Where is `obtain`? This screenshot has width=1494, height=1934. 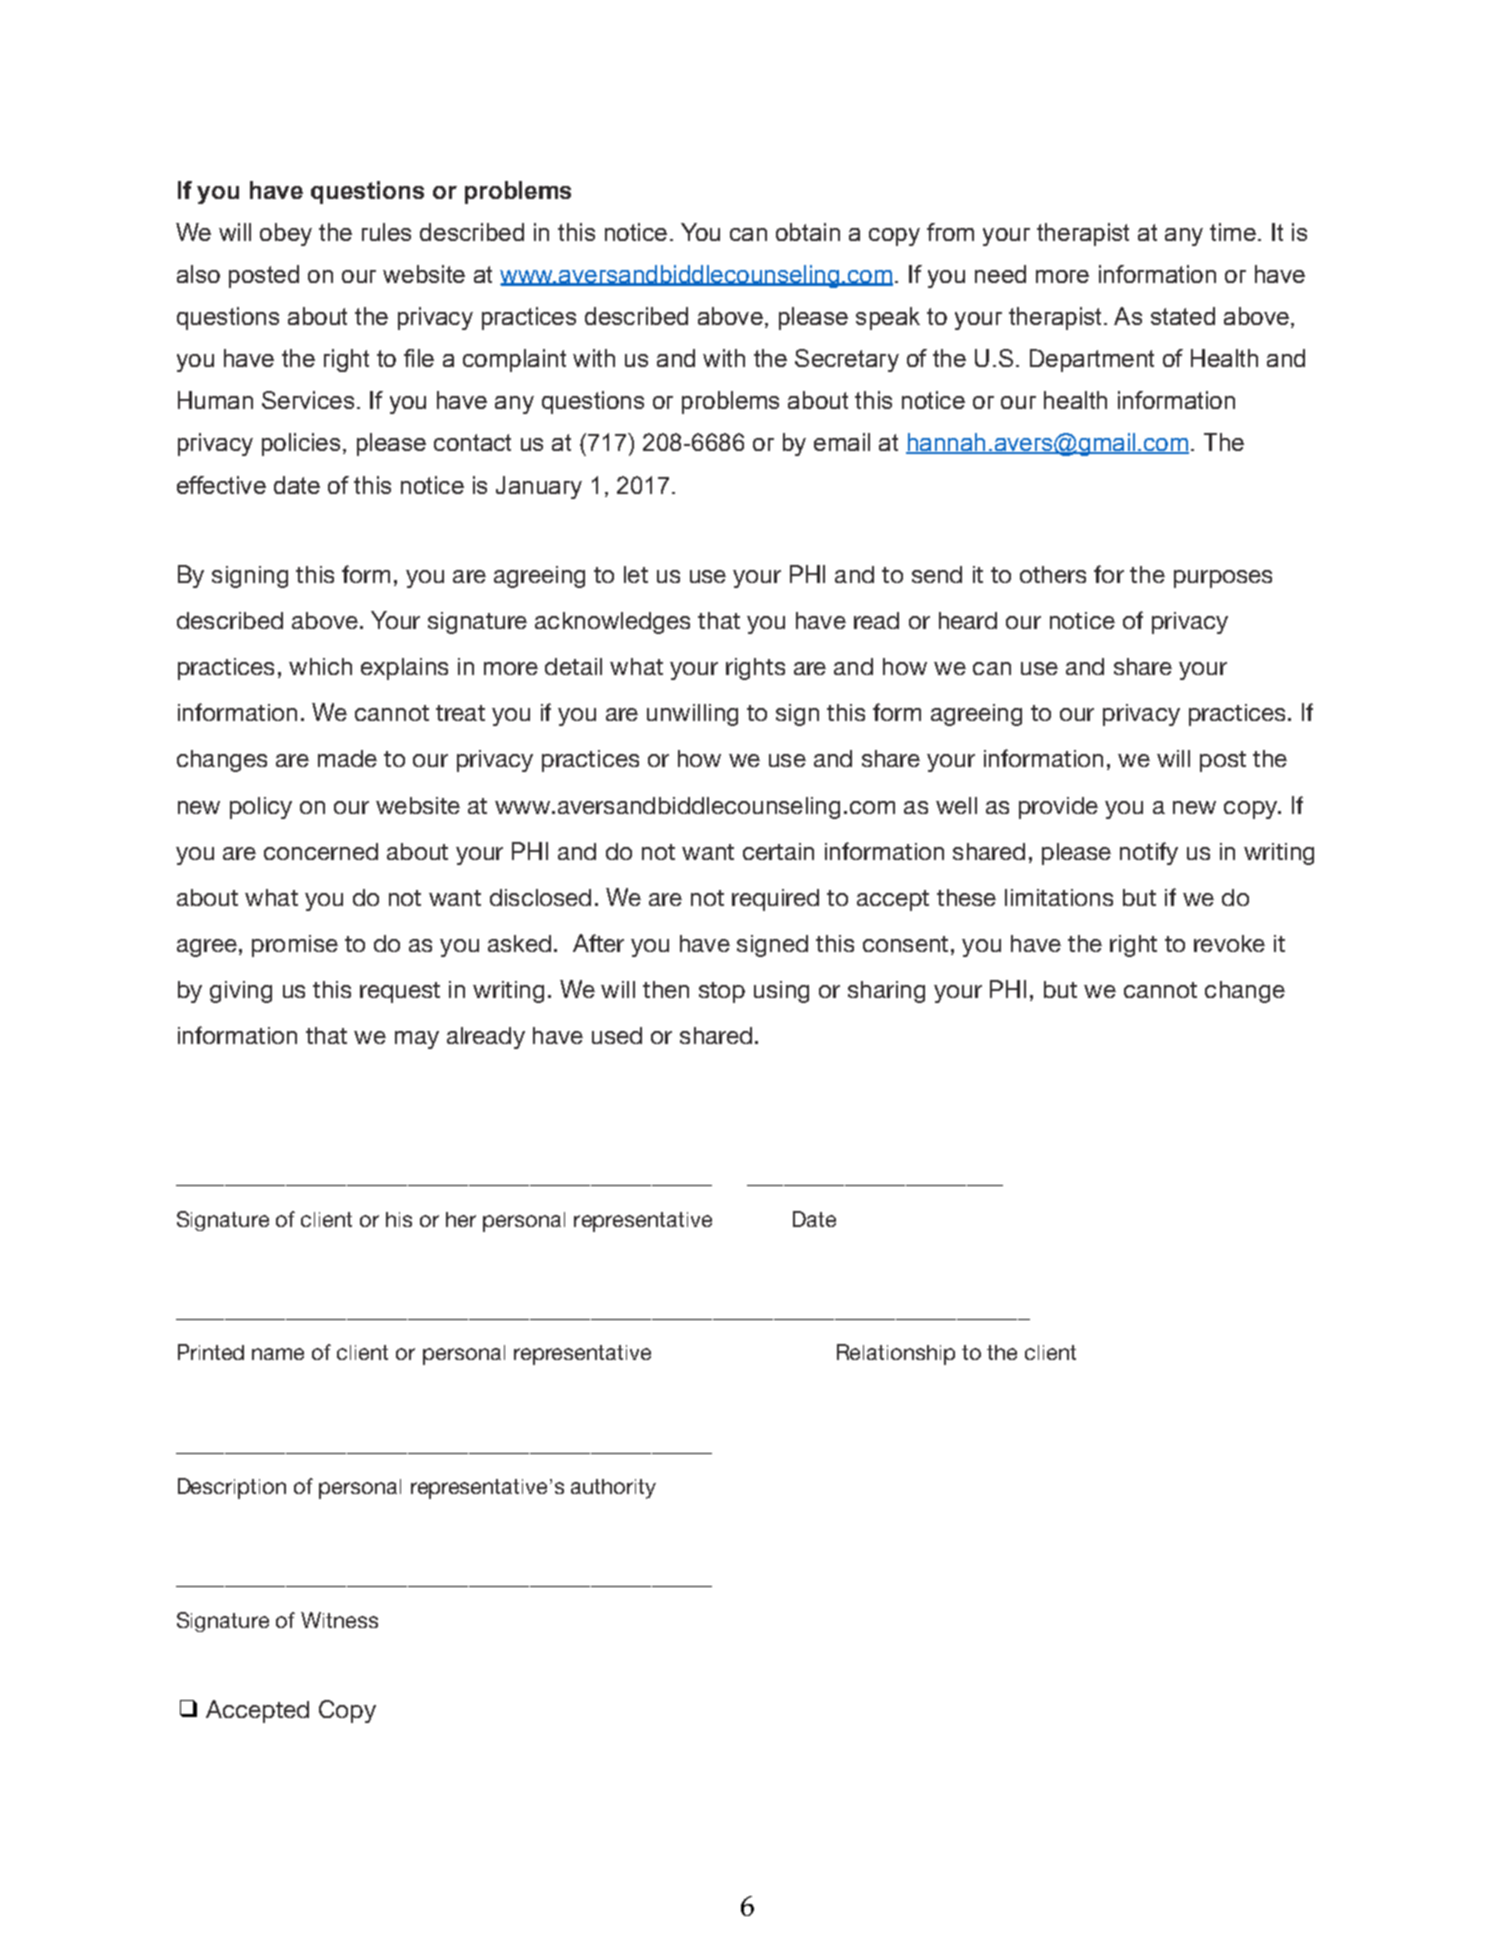
obtain is located at coordinates (808, 232).
